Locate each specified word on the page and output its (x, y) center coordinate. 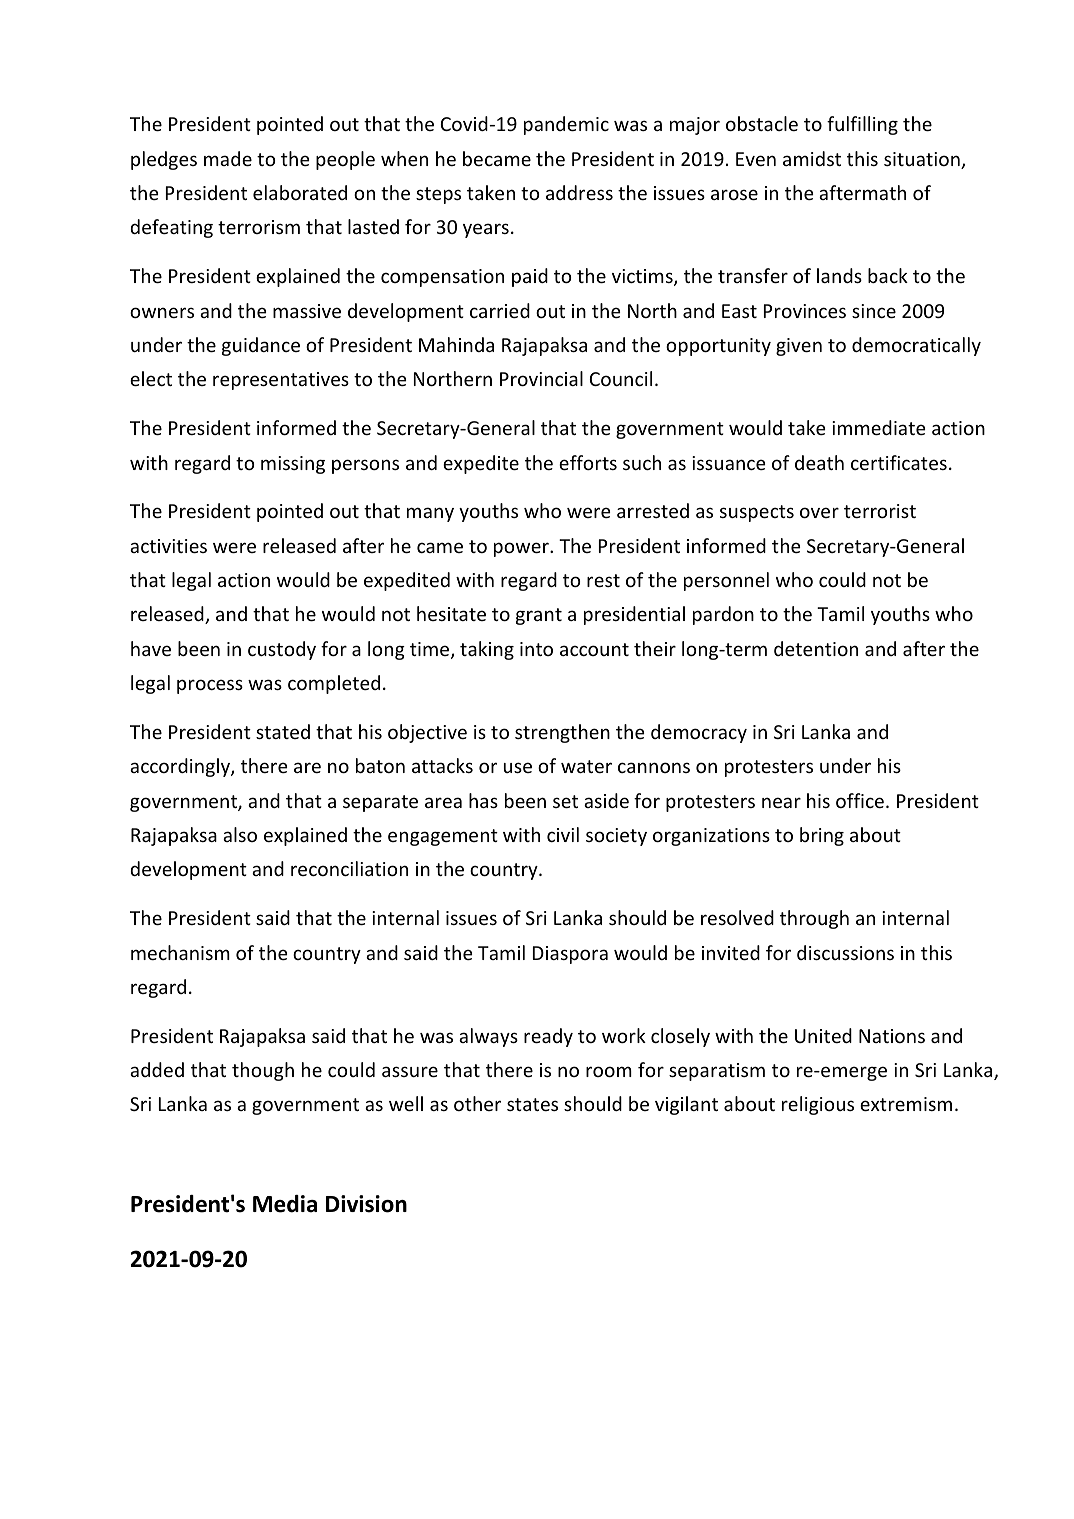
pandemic (566, 125)
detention (816, 648)
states (532, 1104)
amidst (812, 158)
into (536, 649)
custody (282, 650)
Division (366, 1204)
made (228, 158)
